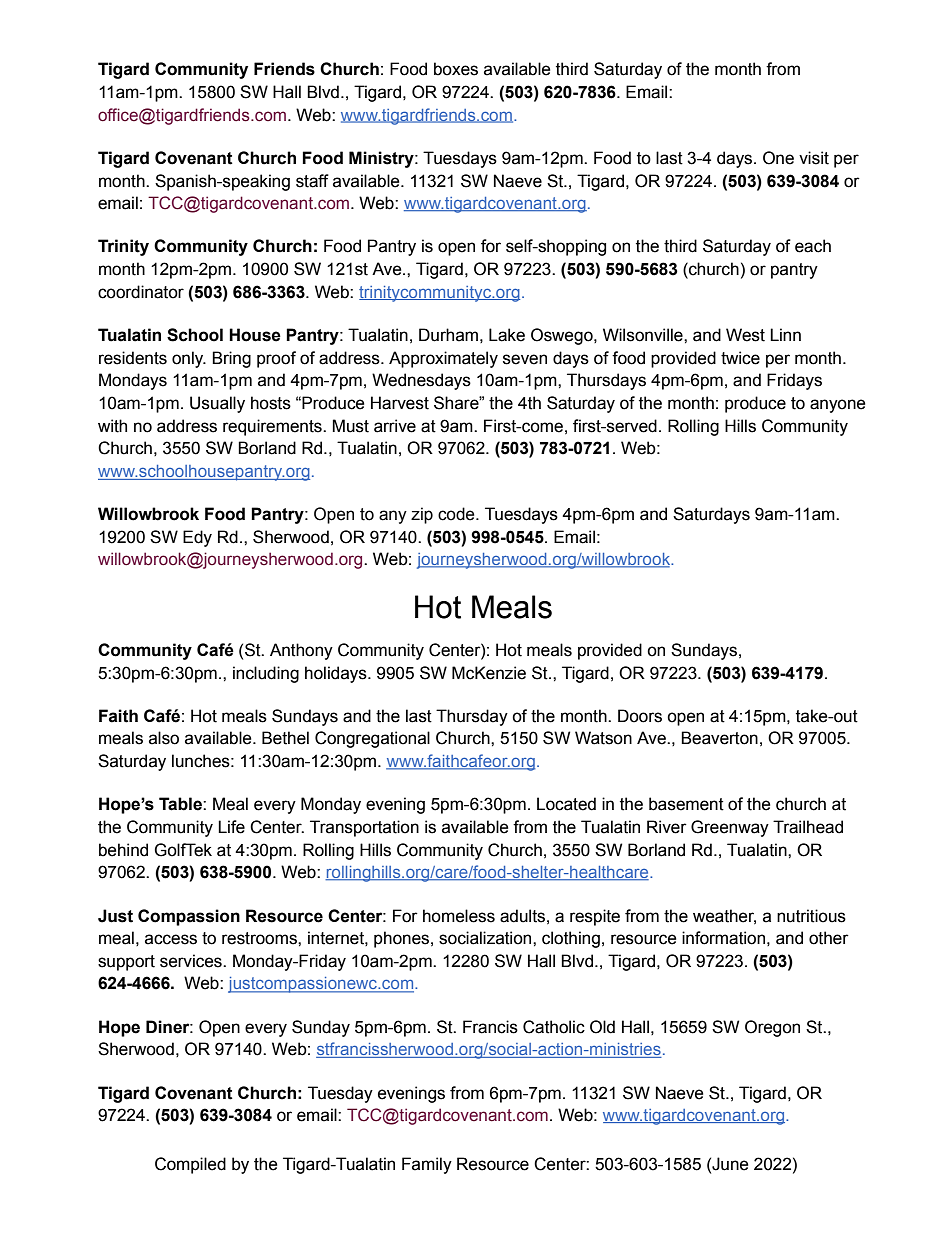 This document has height=1233, width=952. Describe the element at coordinates (456, 69) in the document. I see `boxes` at that location.
